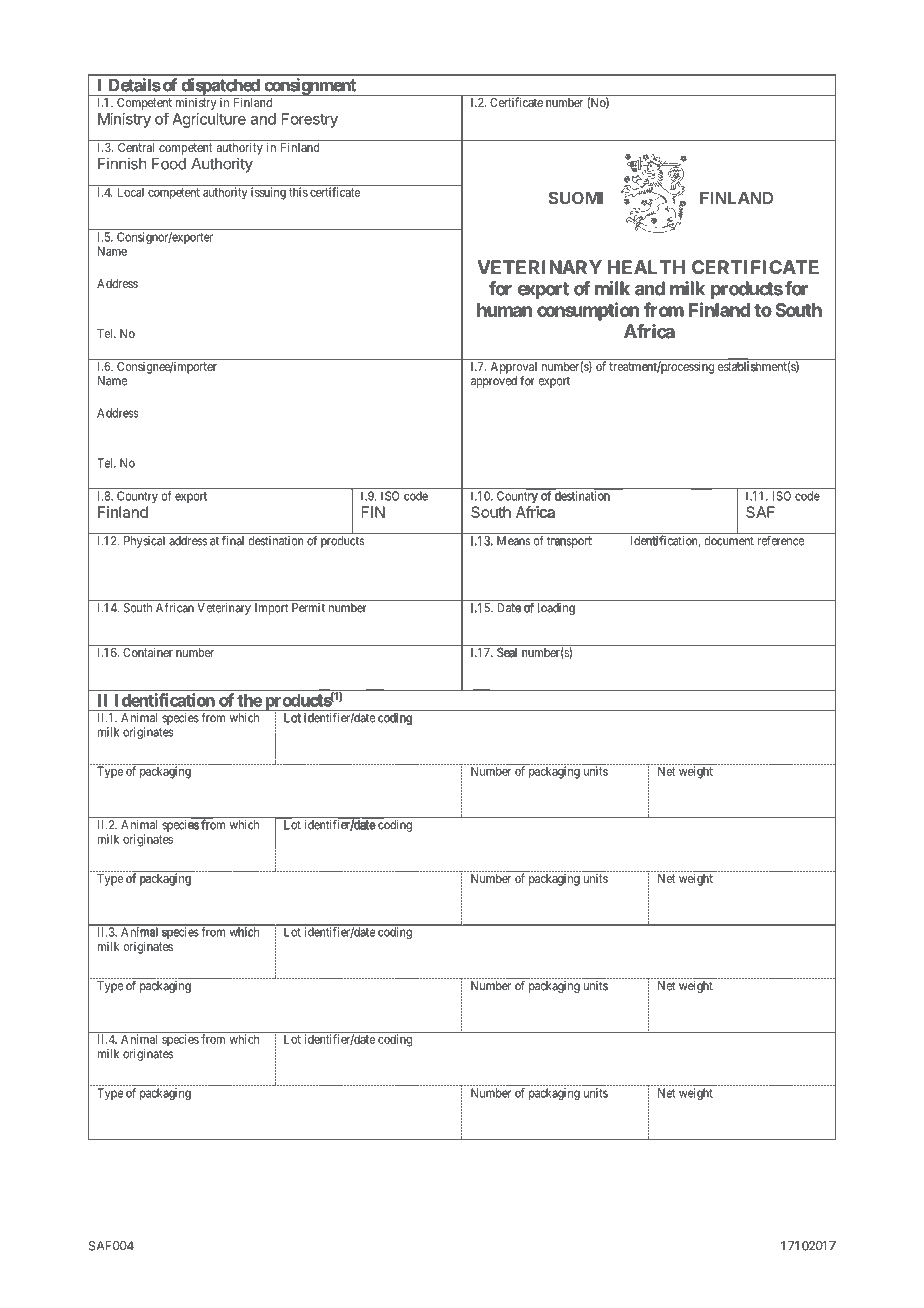  Describe the element at coordinates (148, 652) in the image. I see `Container` at that location.
